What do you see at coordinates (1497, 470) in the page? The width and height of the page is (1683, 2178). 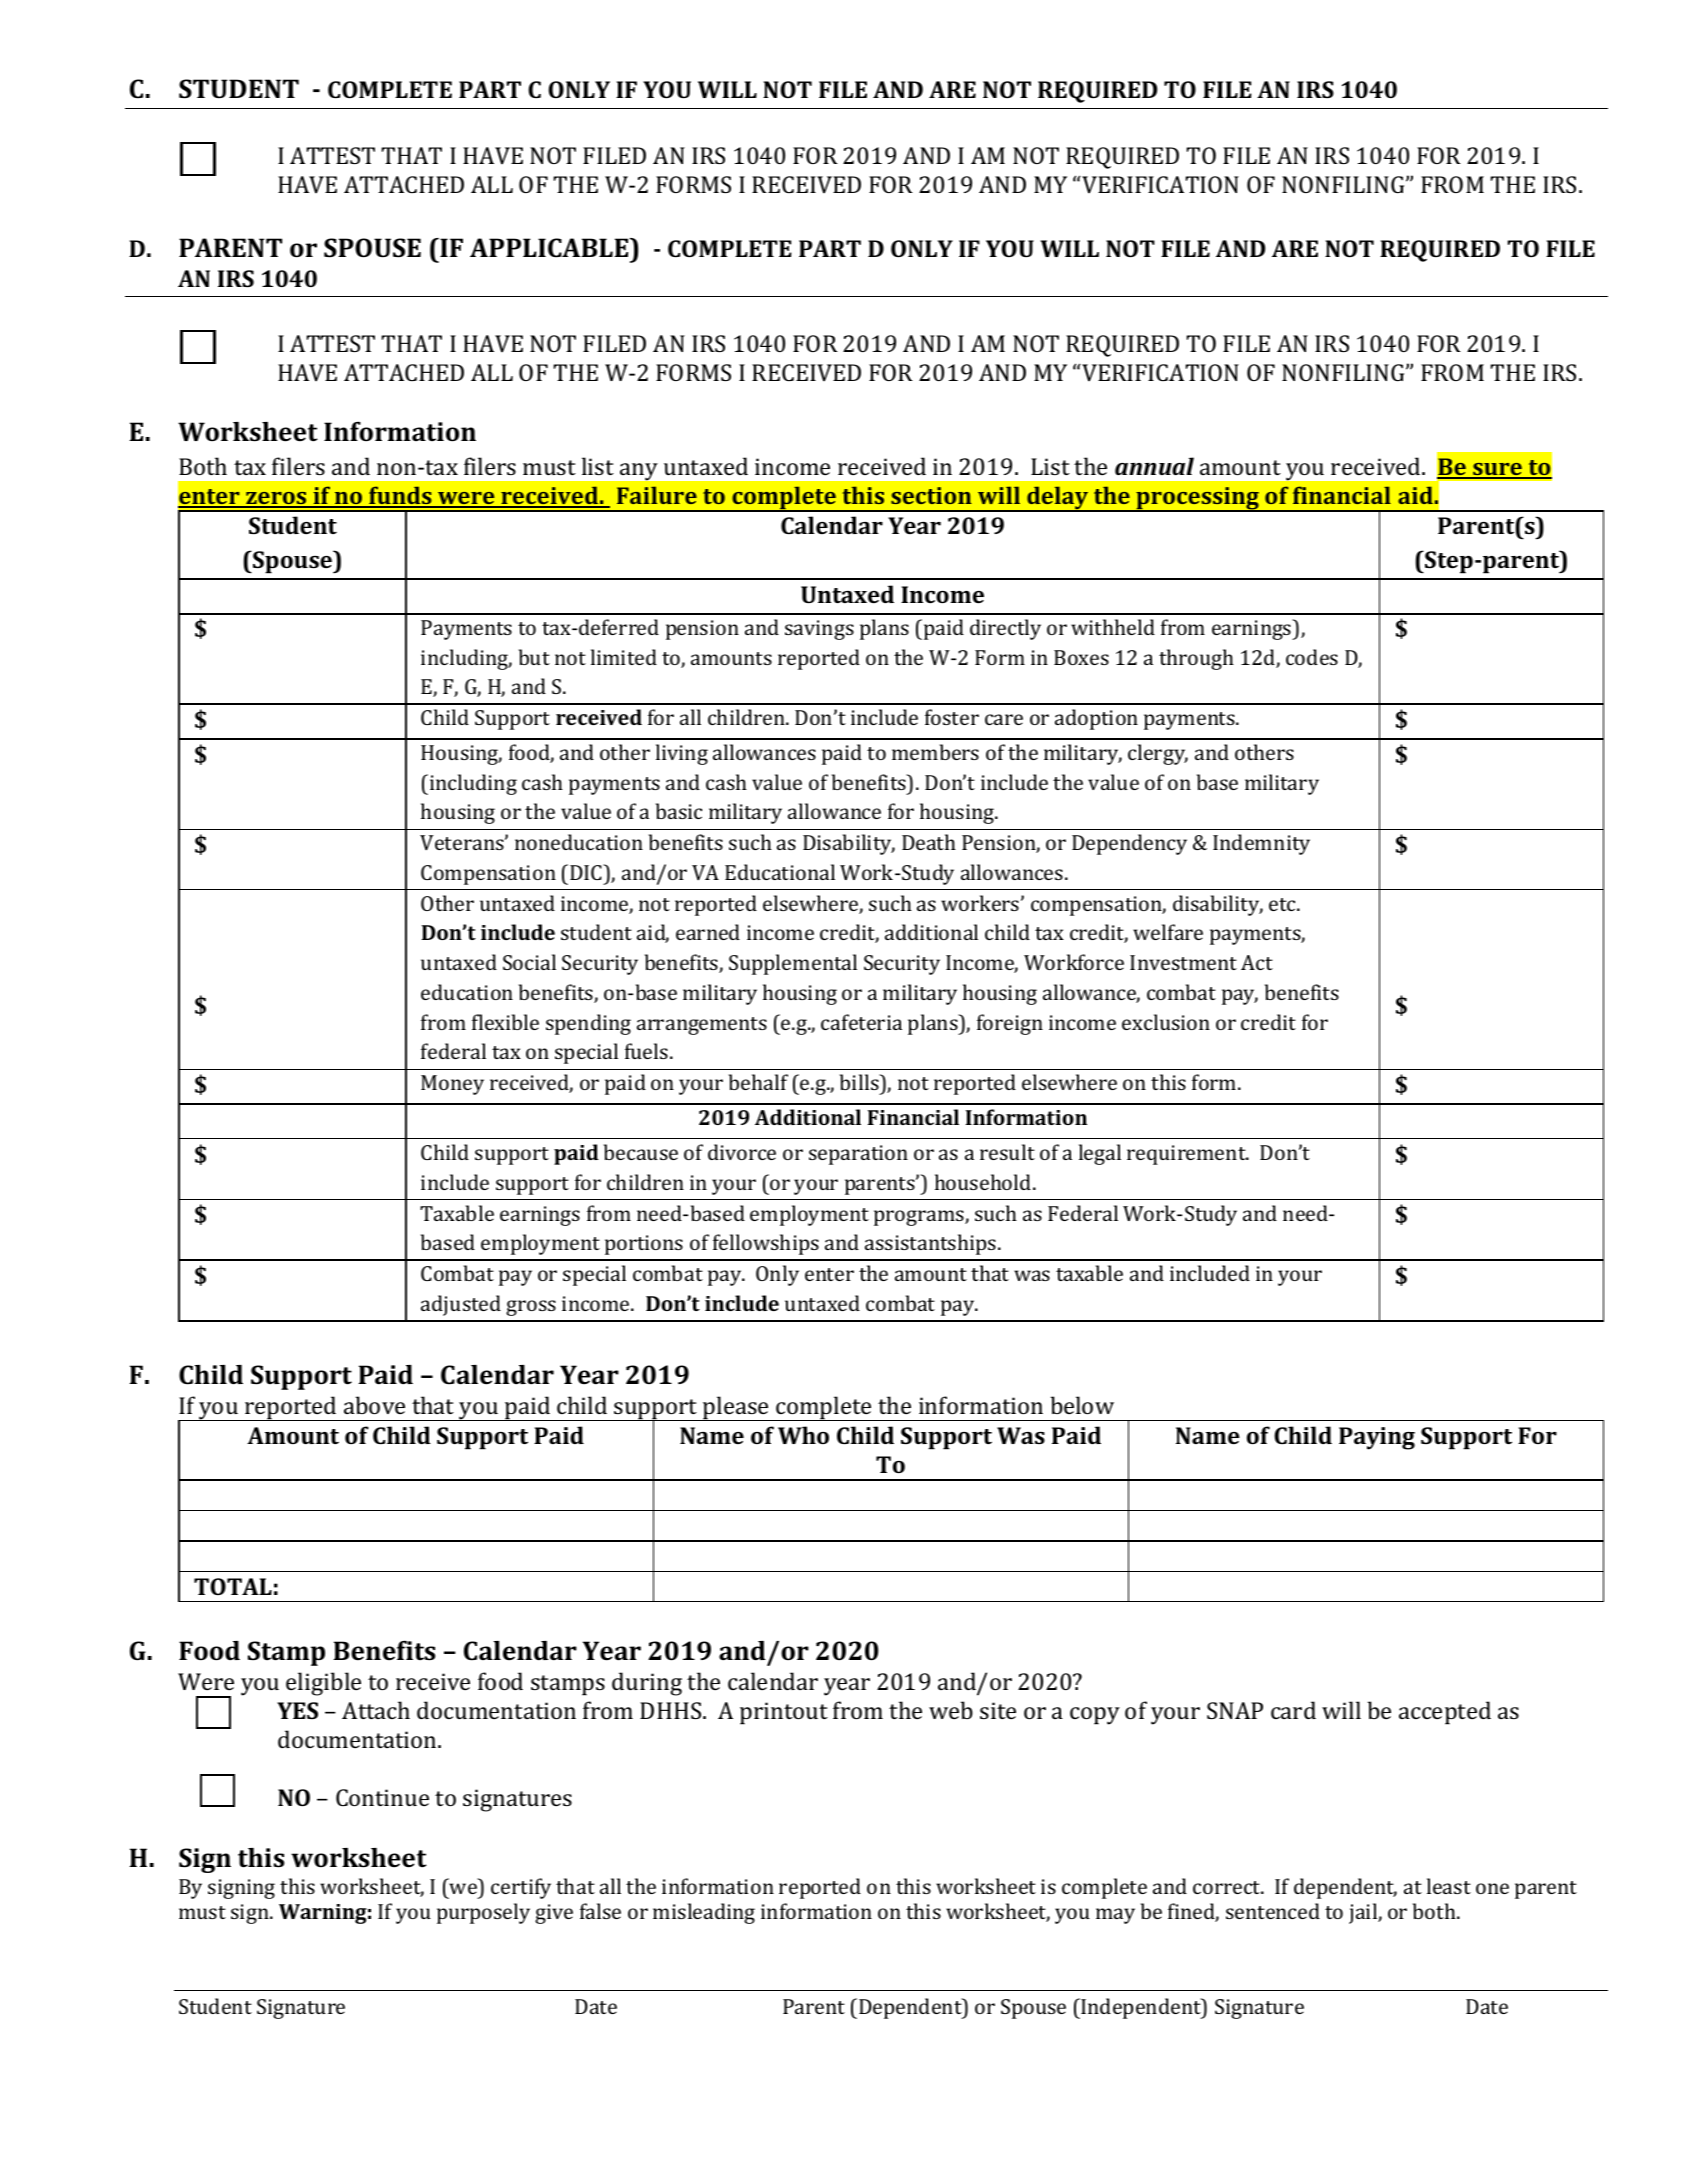 I see `sure` at bounding box center [1497, 470].
